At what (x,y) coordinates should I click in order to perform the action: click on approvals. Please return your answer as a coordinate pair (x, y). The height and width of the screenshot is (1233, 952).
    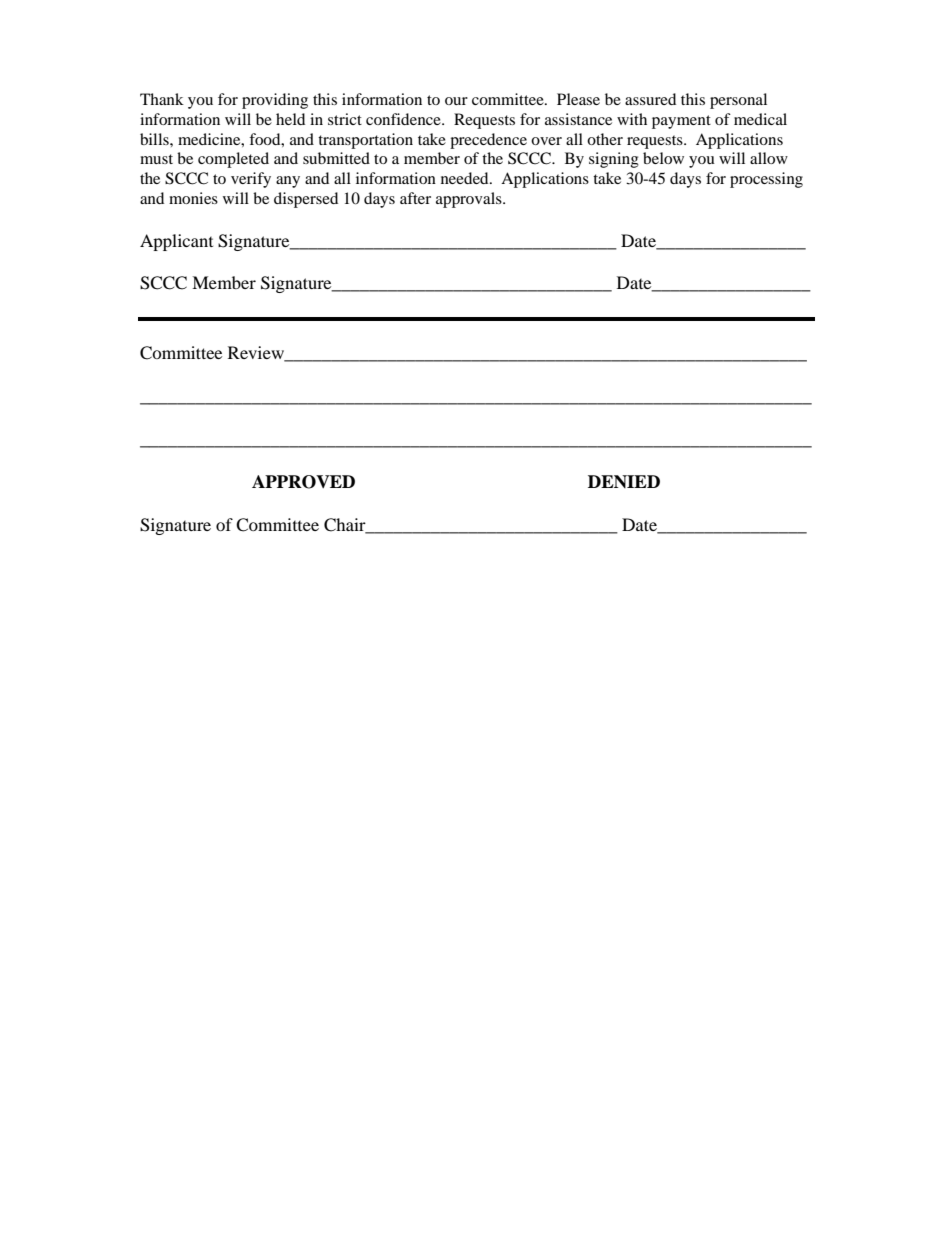
    Looking at the image, I should click on (470, 200).
